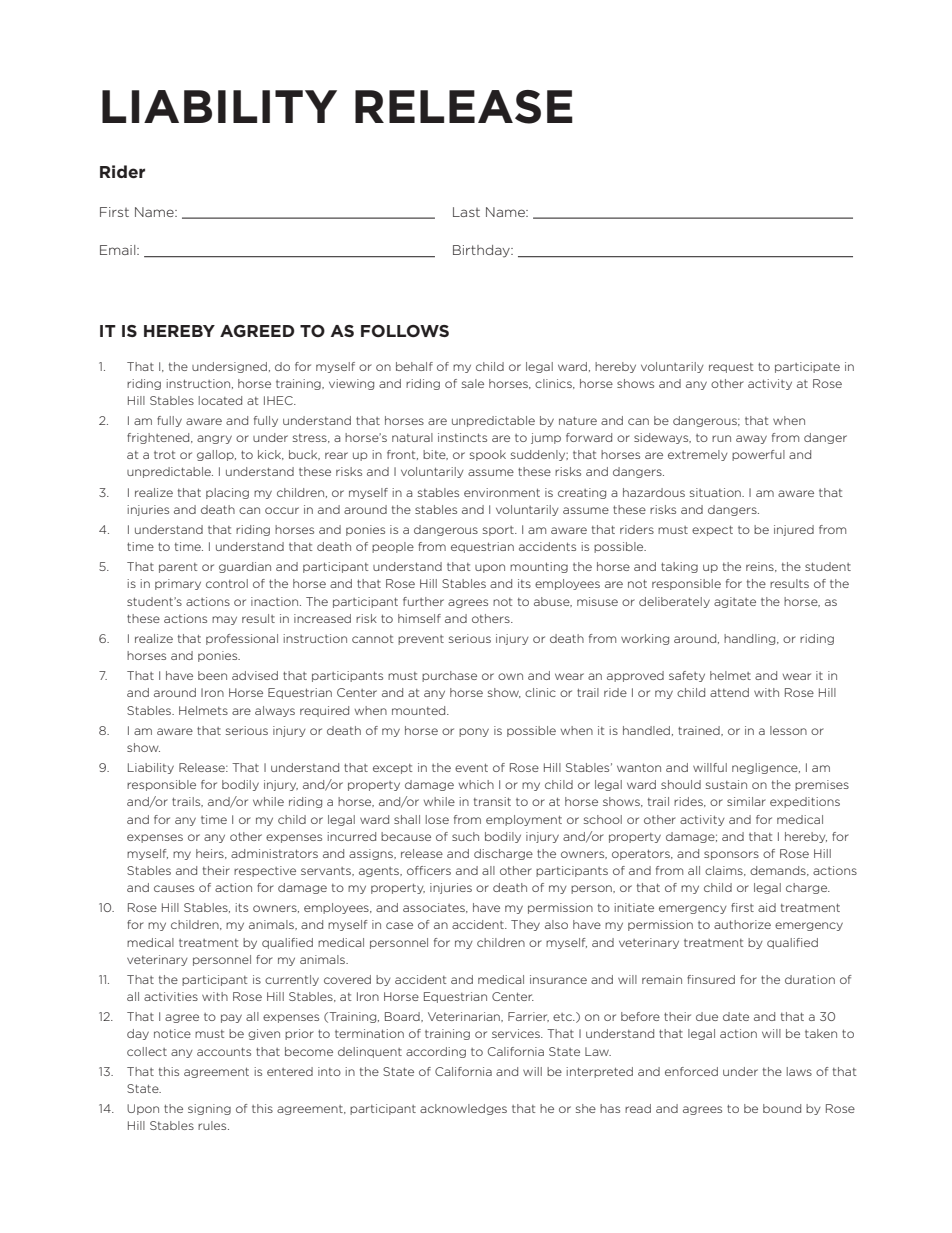  What do you see at coordinates (119, 250) in the screenshot?
I see `Email` at bounding box center [119, 250].
